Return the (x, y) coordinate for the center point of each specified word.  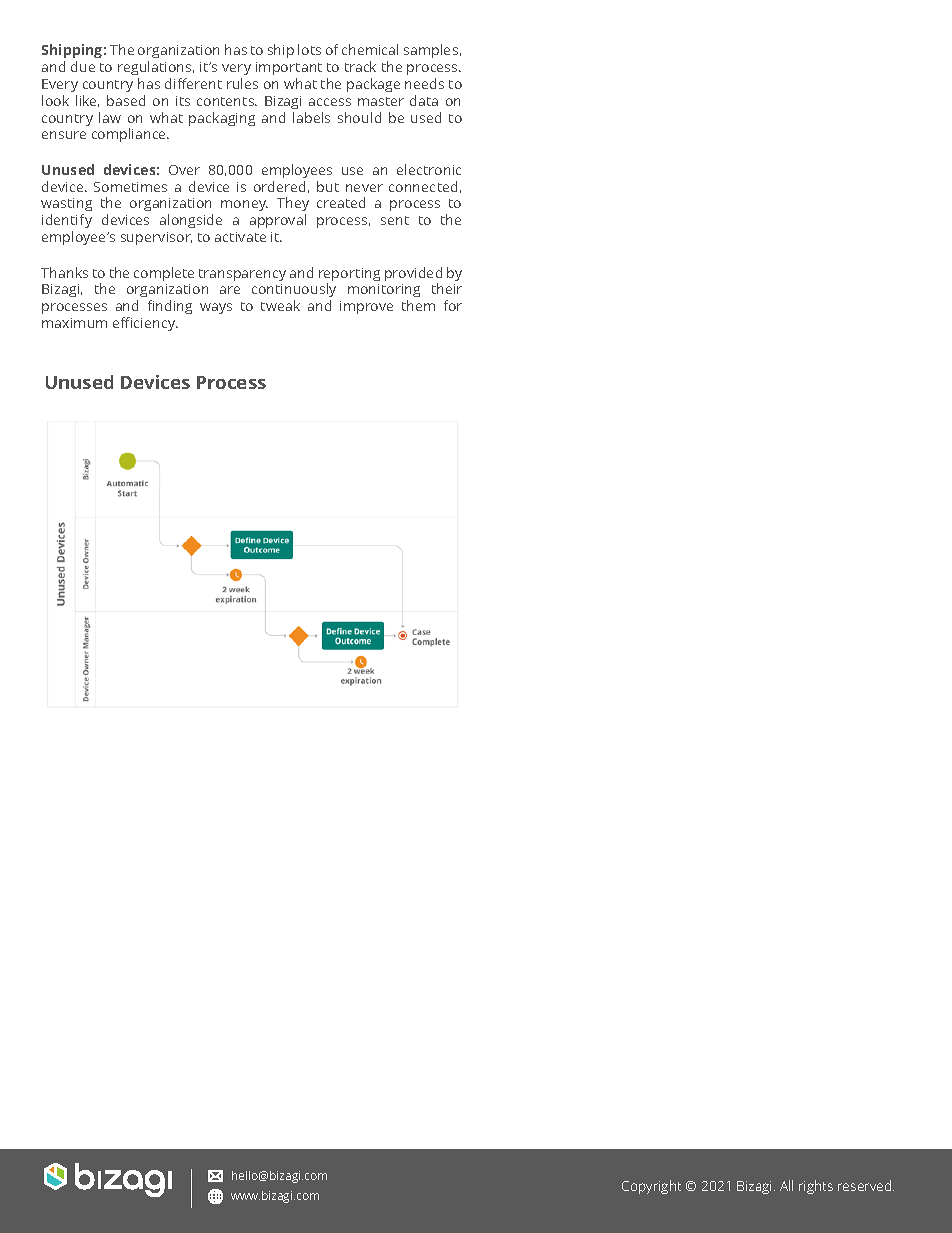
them (418, 305)
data (424, 100)
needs (424, 83)
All (786, 1185)
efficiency (145, 324)
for (453, 305)
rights (816, 1187)
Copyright (651, 1187)
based (126, 100)
